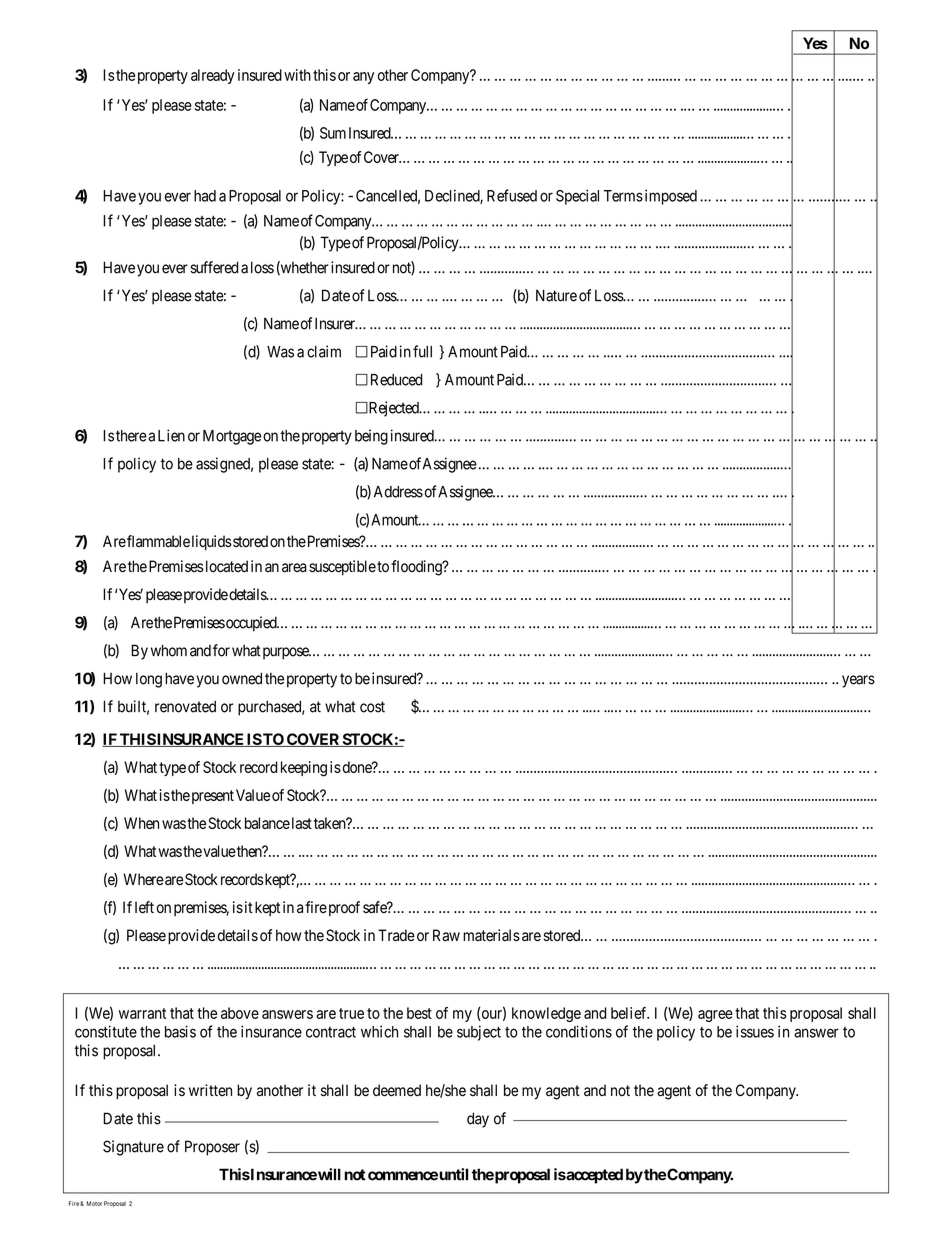 The image size is (952, 1233). I want to click on already, so click(213, 76).
